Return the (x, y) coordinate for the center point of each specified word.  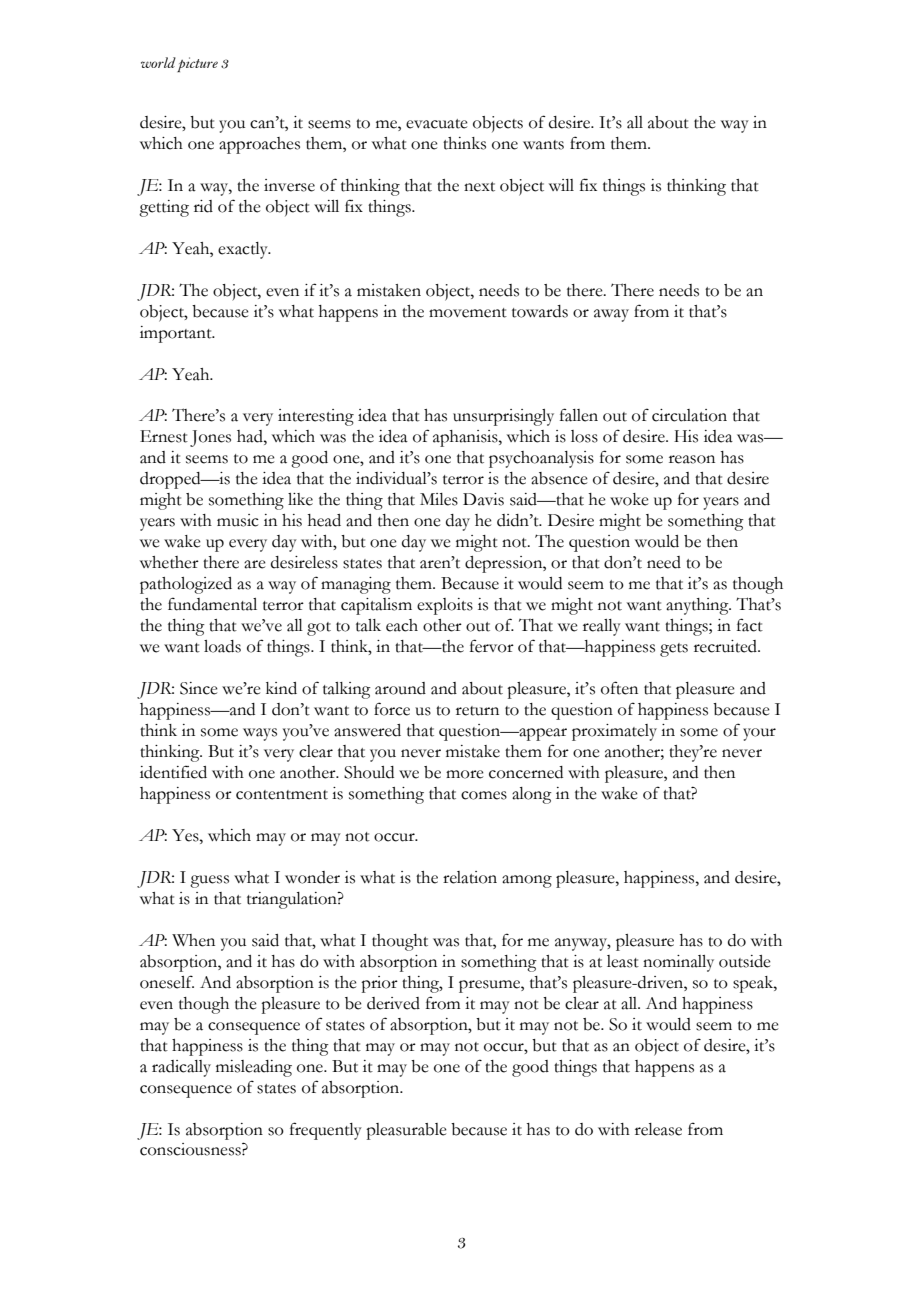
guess (209, 881)
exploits (445, 606)
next (479, 187)
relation (470, 877)
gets (674, 650)
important (177, 334)
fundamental (212, 604)
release (658, 1129)
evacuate (437, 124)
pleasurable (406, 1131)
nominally (678, 963)
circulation (689, 415)
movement (468, 313)
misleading (254, 1068)
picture (197, 64)
